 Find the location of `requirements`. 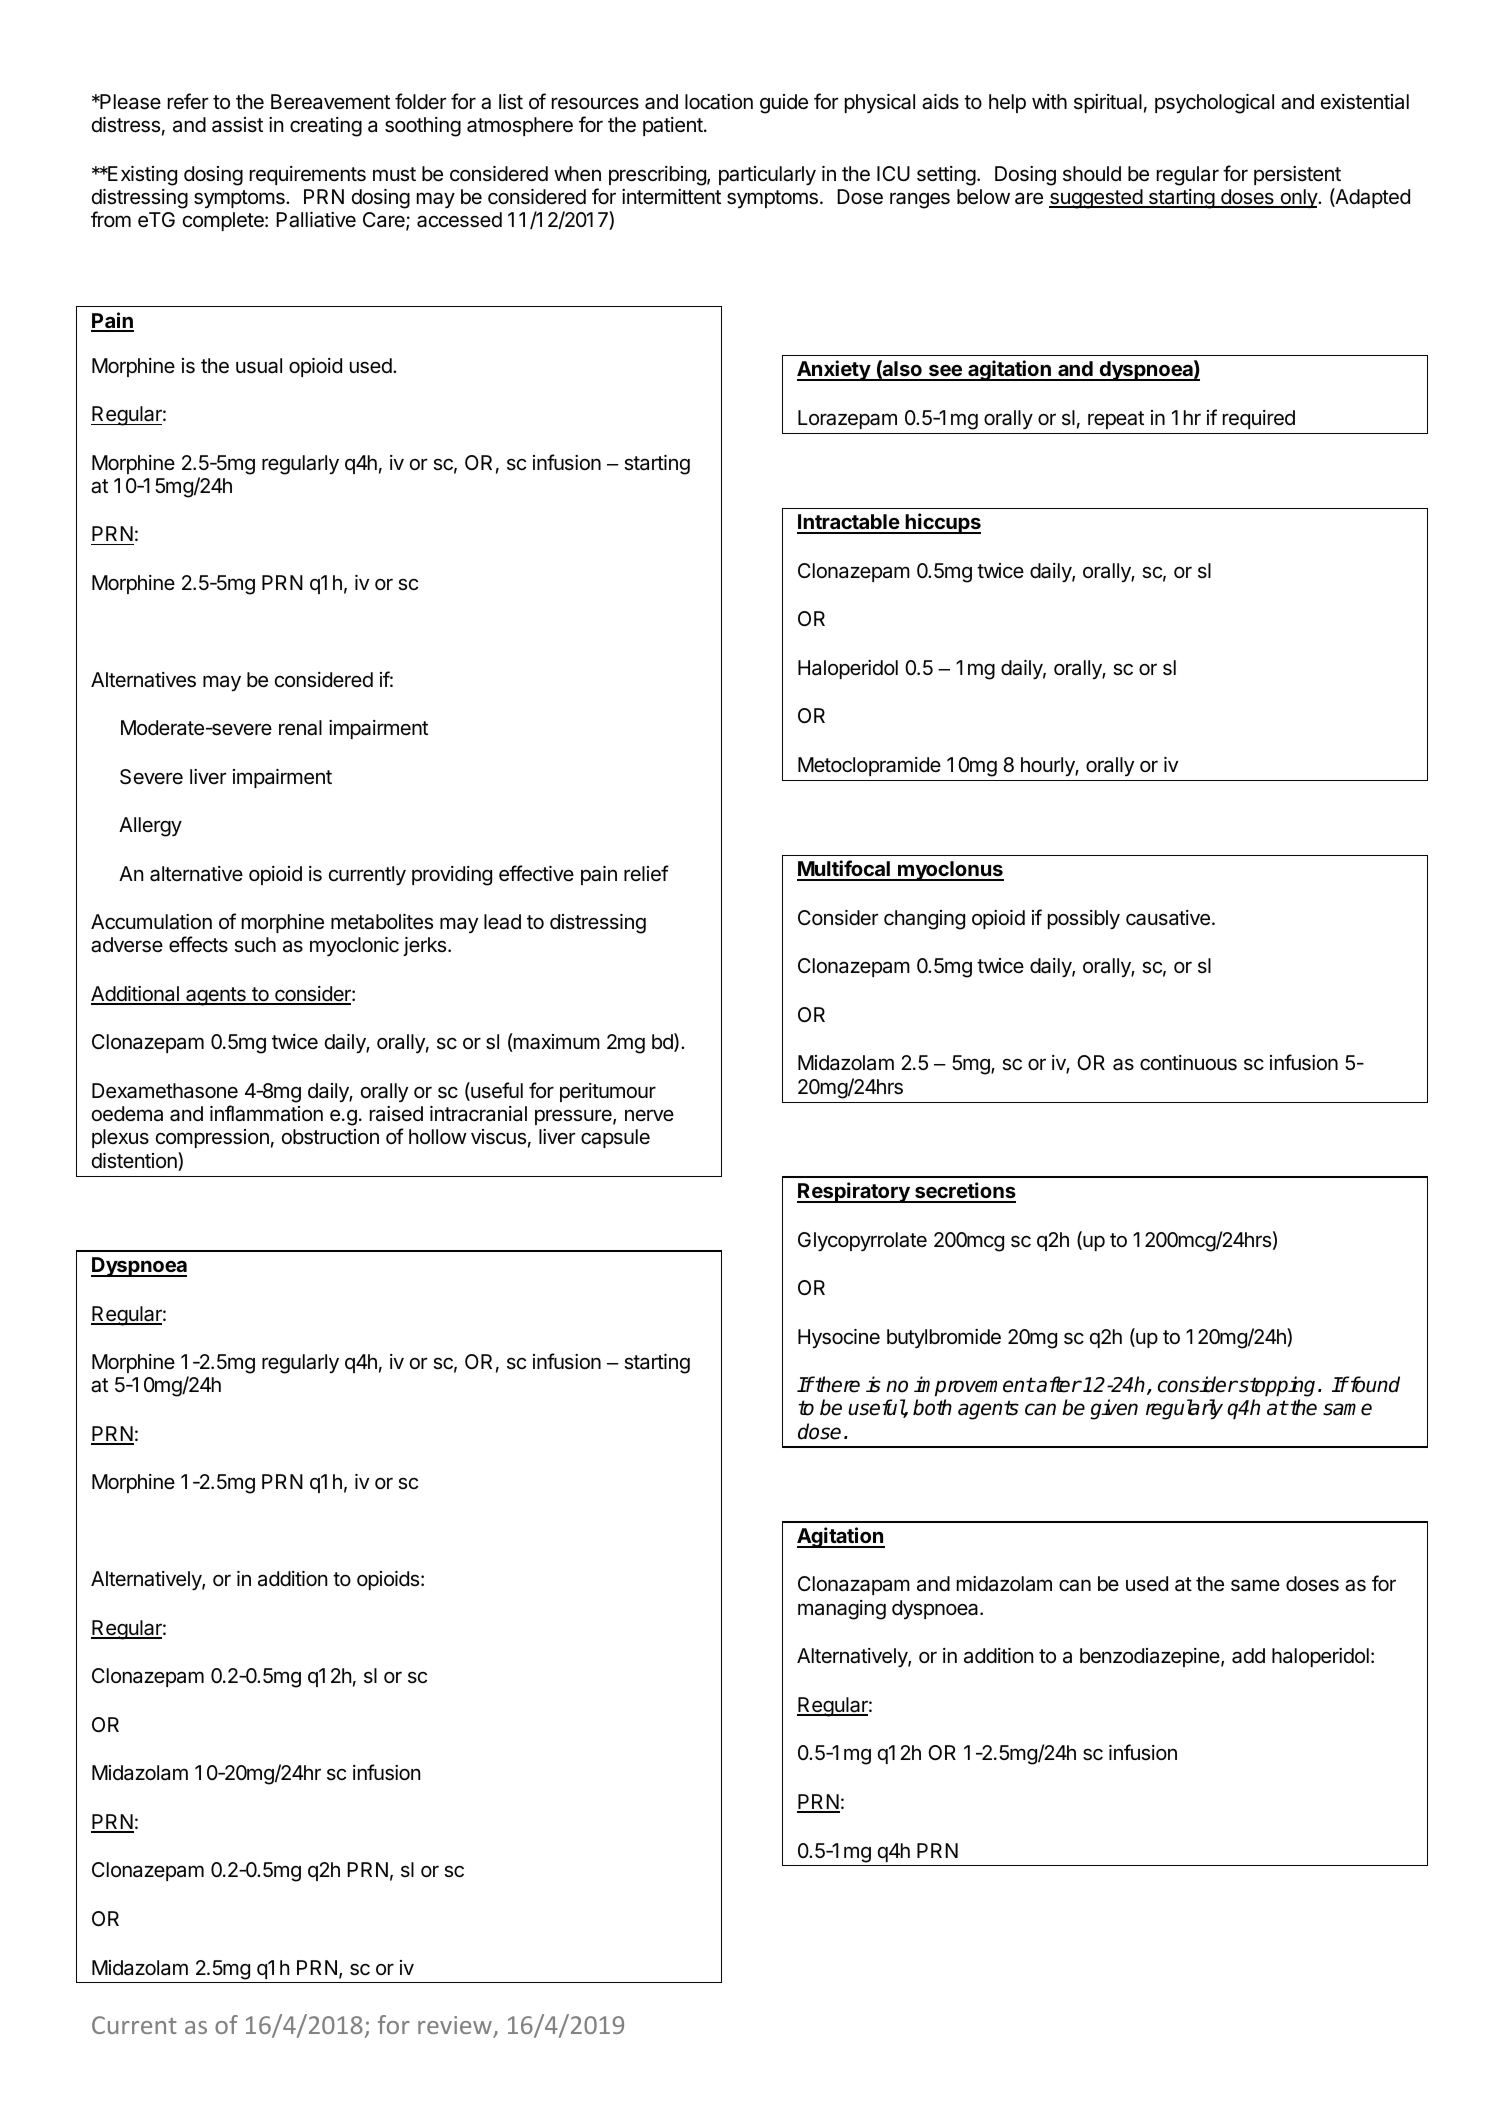

requirements is located at coordinates (308, 175).
